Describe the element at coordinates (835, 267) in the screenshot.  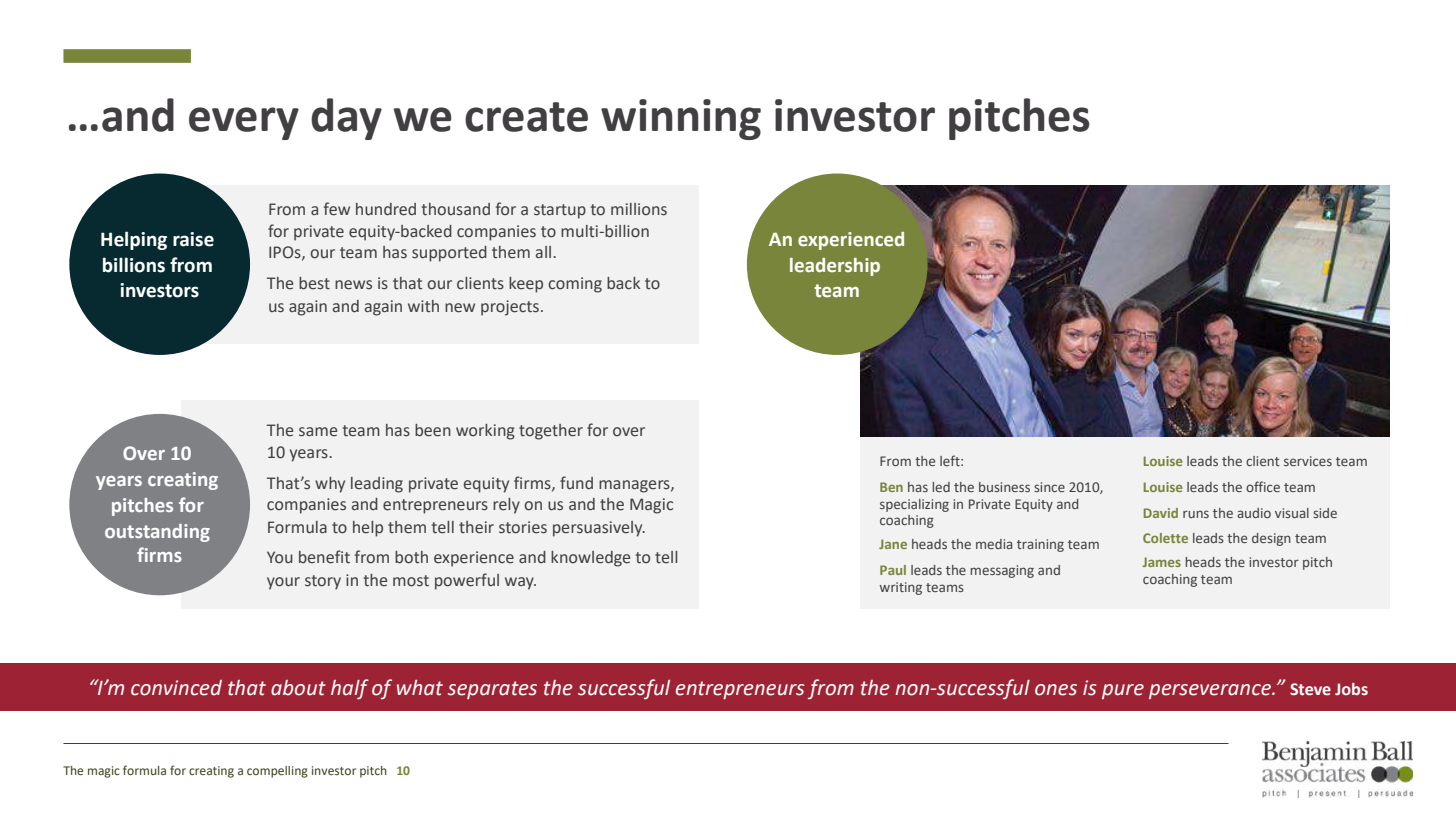
I see `leadership` at that location.
